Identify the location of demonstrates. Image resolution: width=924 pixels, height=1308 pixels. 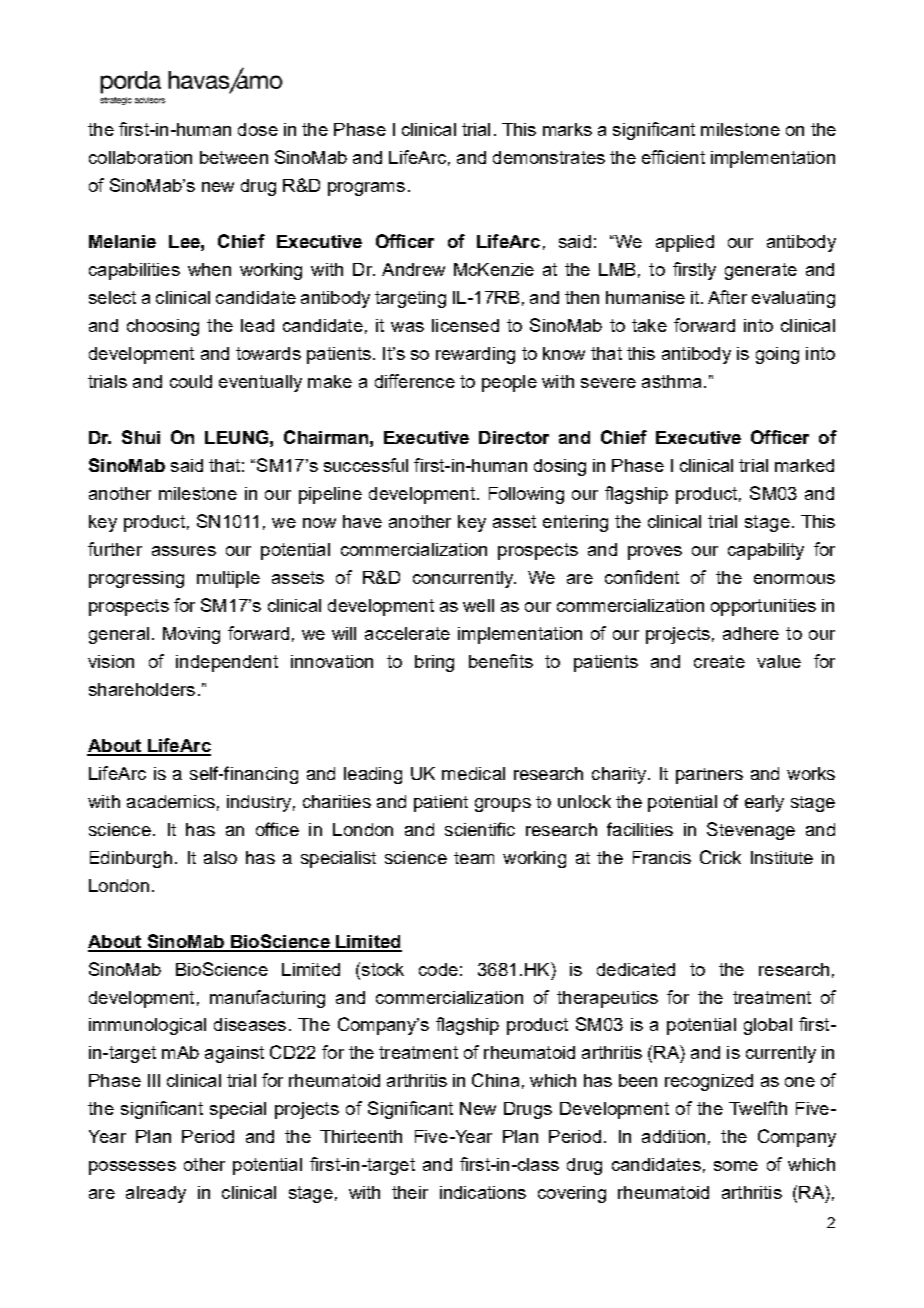
(549, 157).
